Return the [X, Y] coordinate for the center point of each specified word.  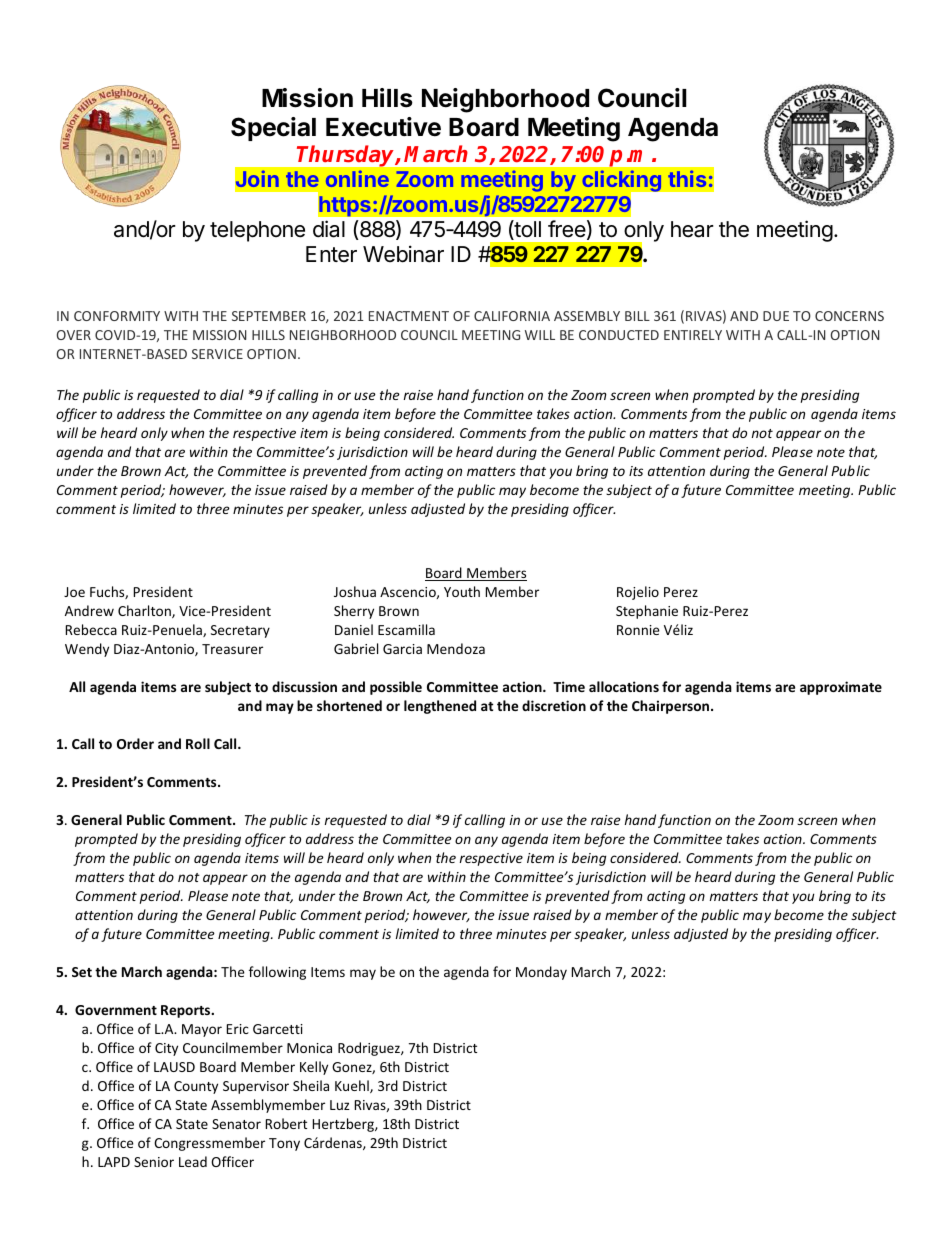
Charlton [145, 611]
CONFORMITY [117, 316]
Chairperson [672, 707]
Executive [383, 127]
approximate [841, 688]
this [687, 178]
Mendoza [456, 648]
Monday [541, 973]
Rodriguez [370, 1049]
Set [82, 972]
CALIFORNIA [512, 316]
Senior [154, 1162]
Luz [340, 1105]
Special [273, 129]
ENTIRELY [693, 335]
